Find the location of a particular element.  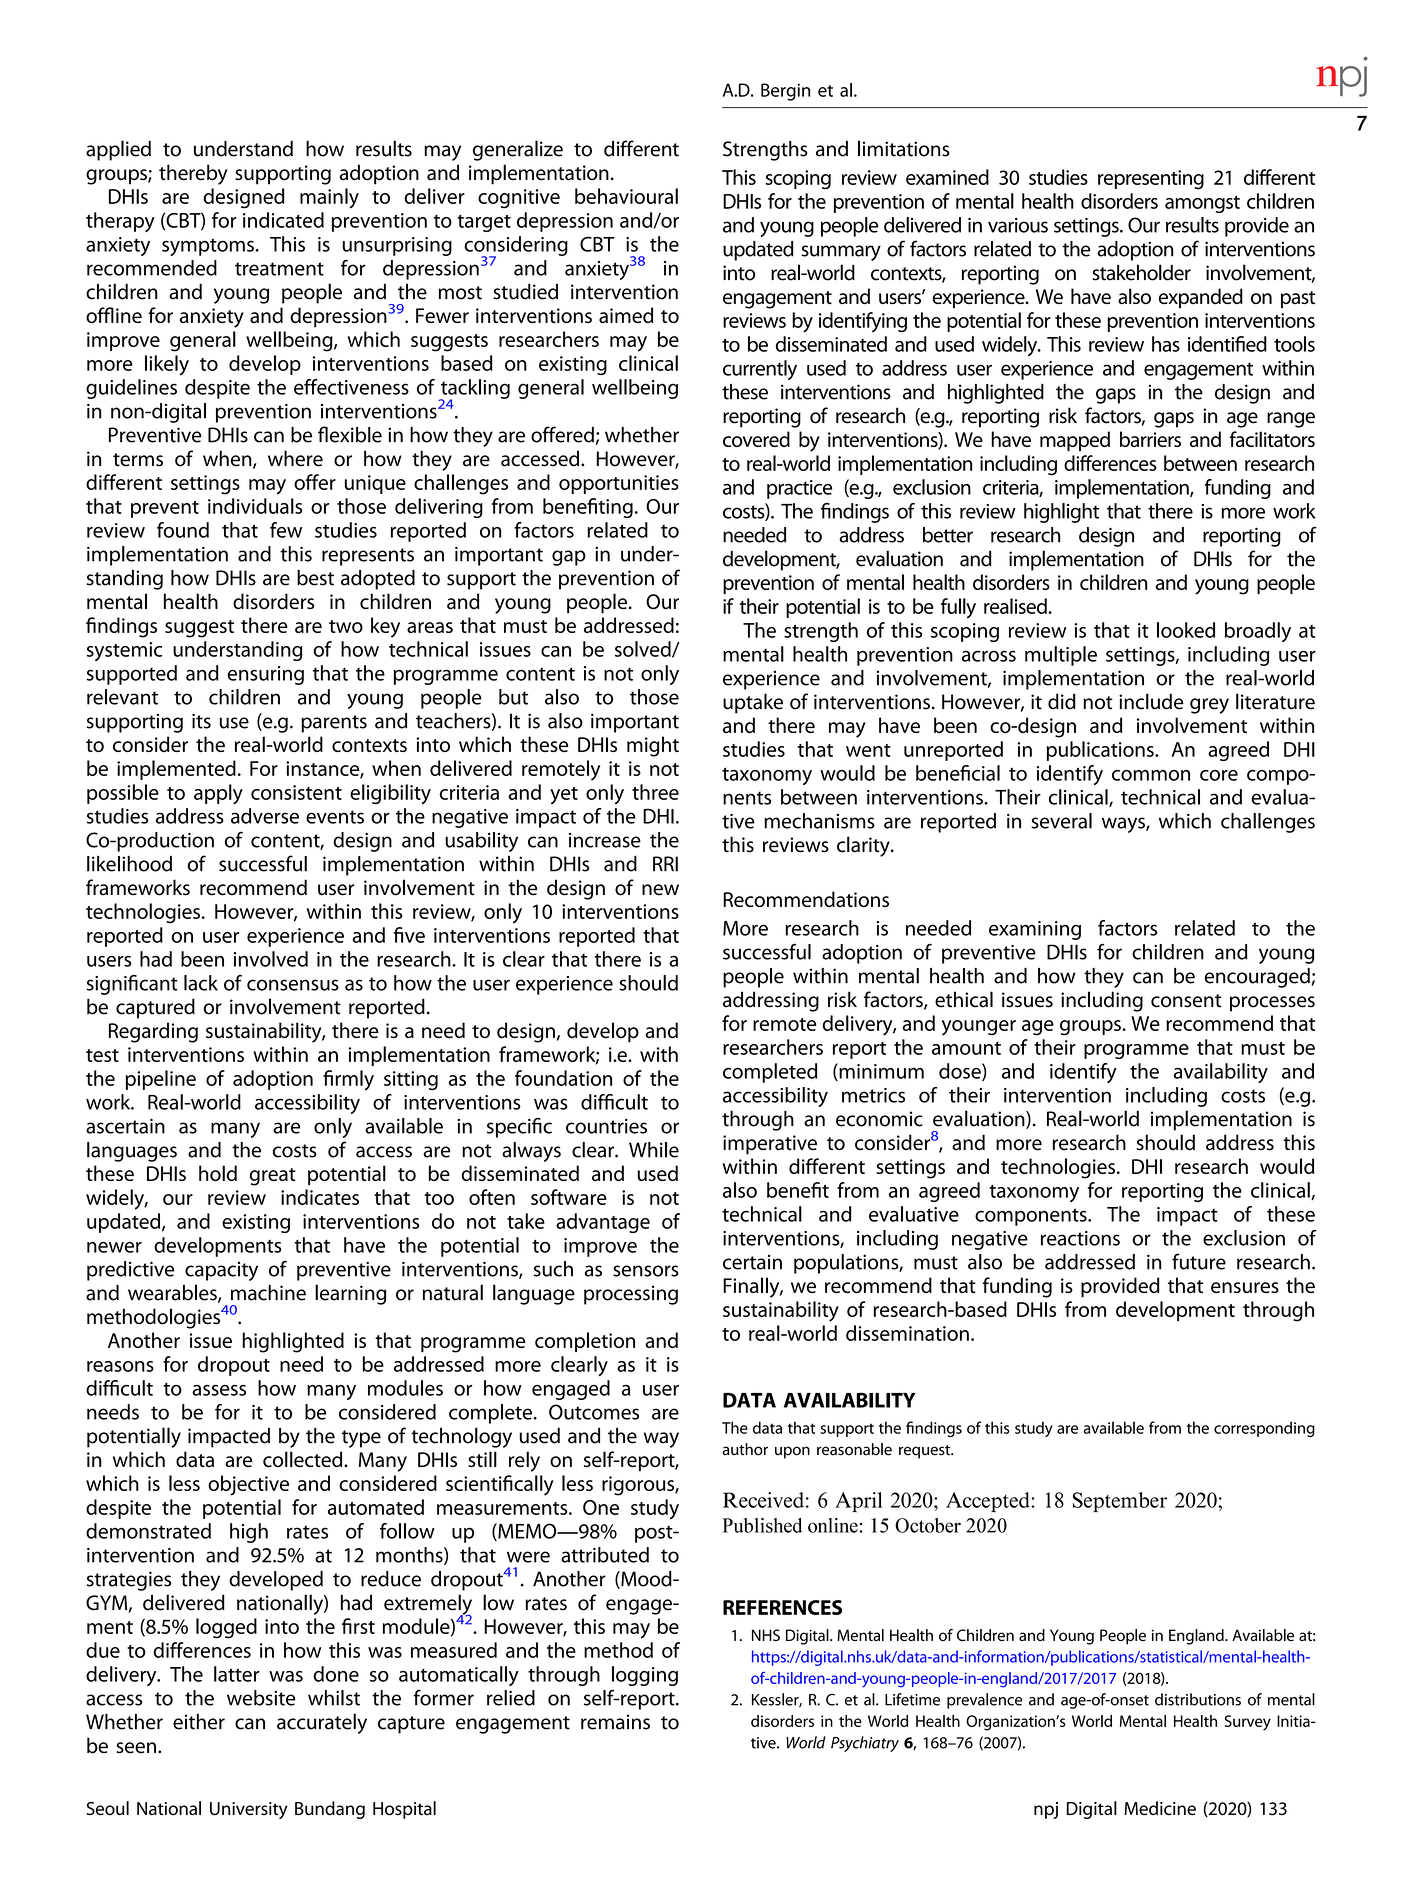

consent is located at coordinates (1186, 1001).
